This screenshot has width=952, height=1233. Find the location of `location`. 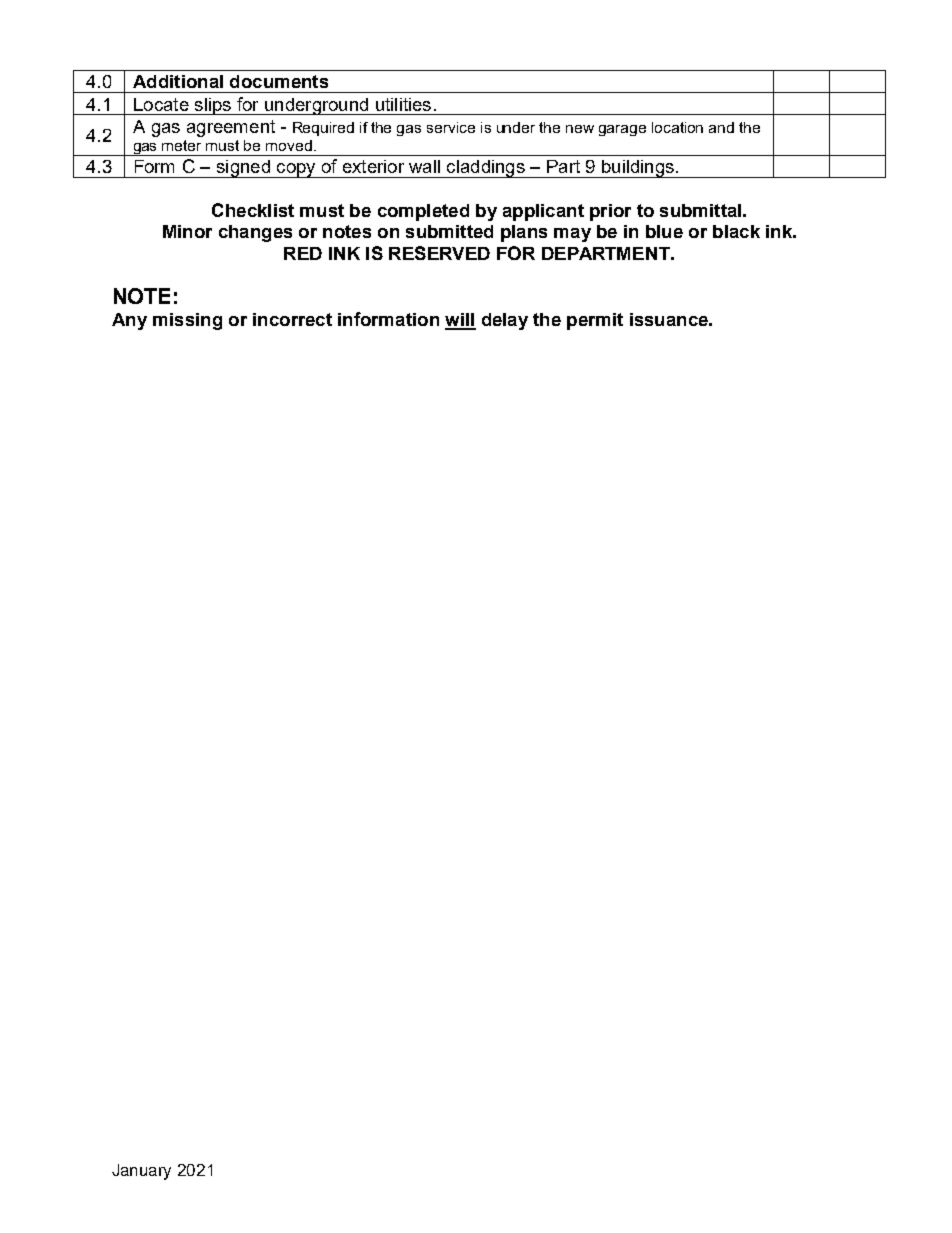

location is located at coordinates (677, 127).
